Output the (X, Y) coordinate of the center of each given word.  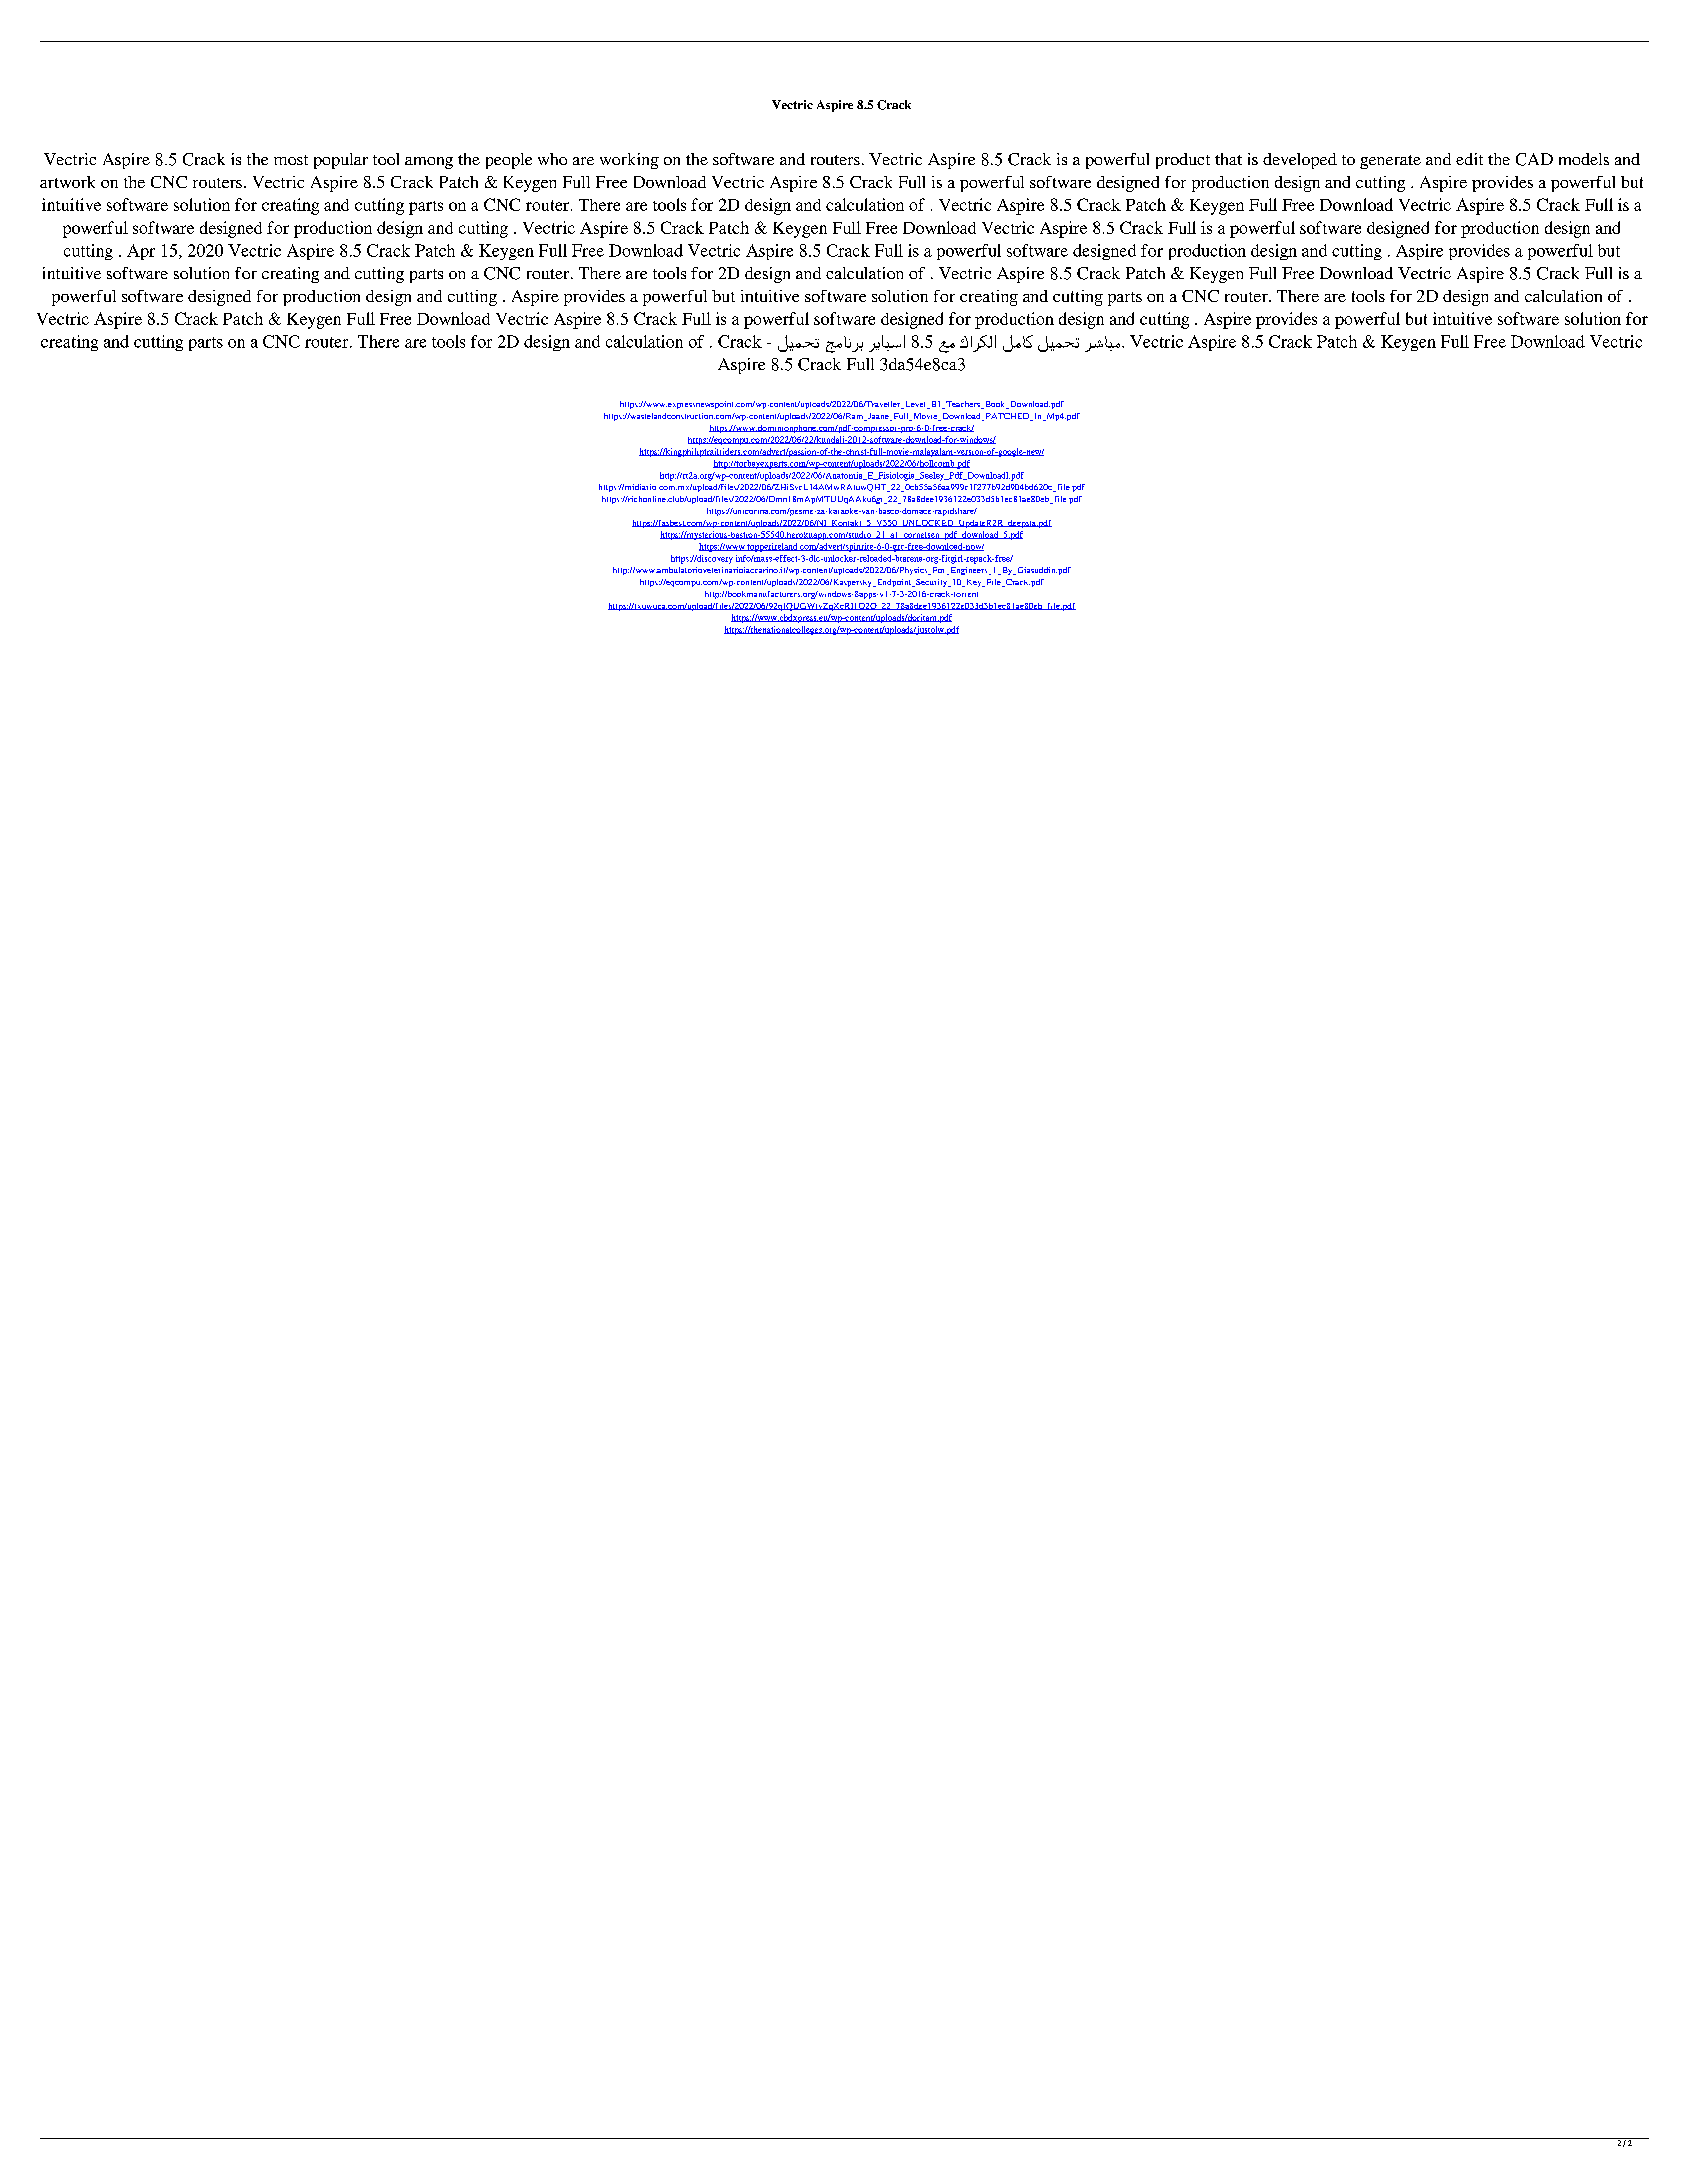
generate (1390, 162)
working (629, 161)
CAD (1534, 159)
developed (1300, 161)
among (429, 163)
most (291, 160)
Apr (141, 252)
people (509, 161)
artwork (67, 182)
